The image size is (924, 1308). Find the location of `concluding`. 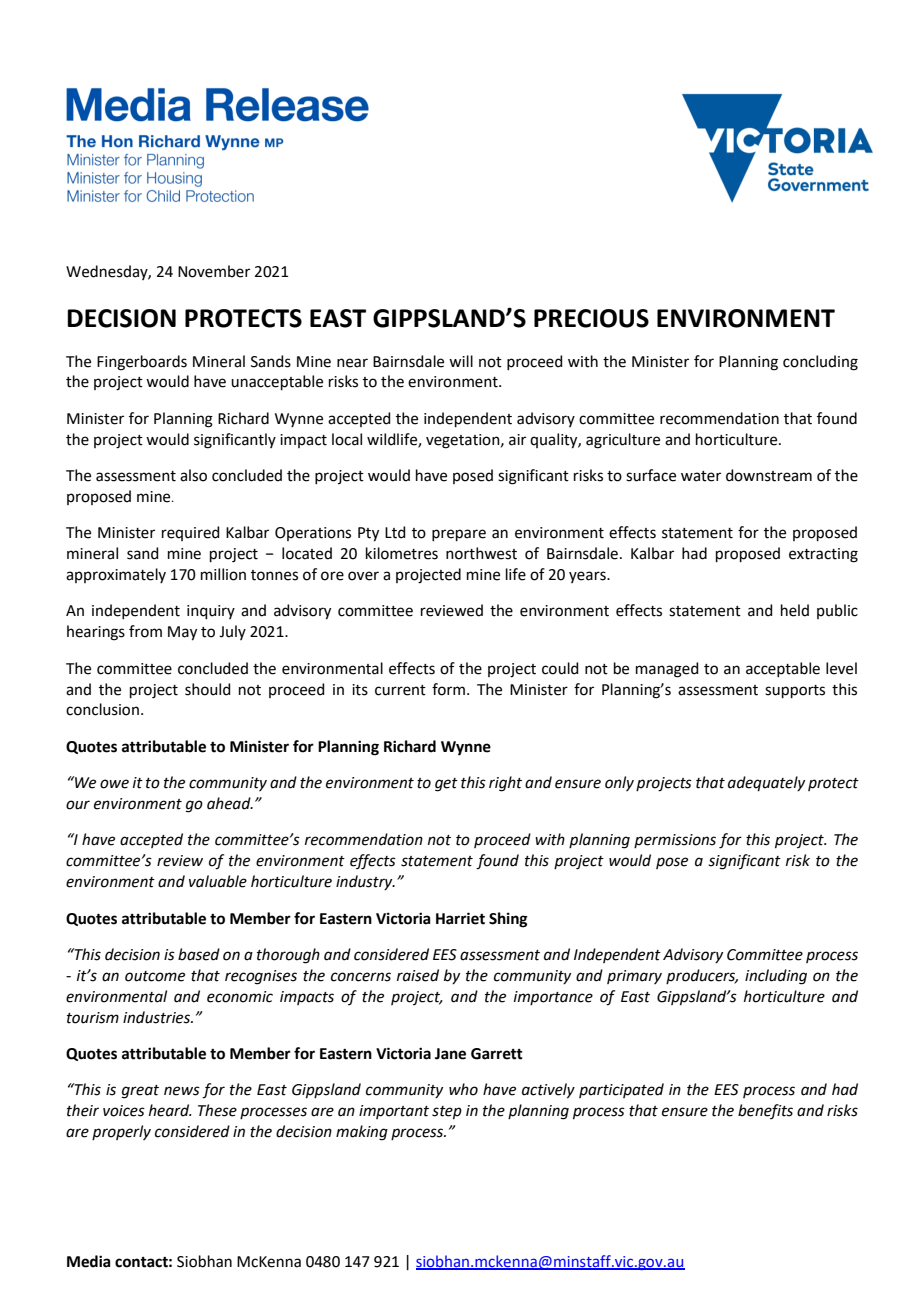

concluding is located at coordinates (820, 363).
